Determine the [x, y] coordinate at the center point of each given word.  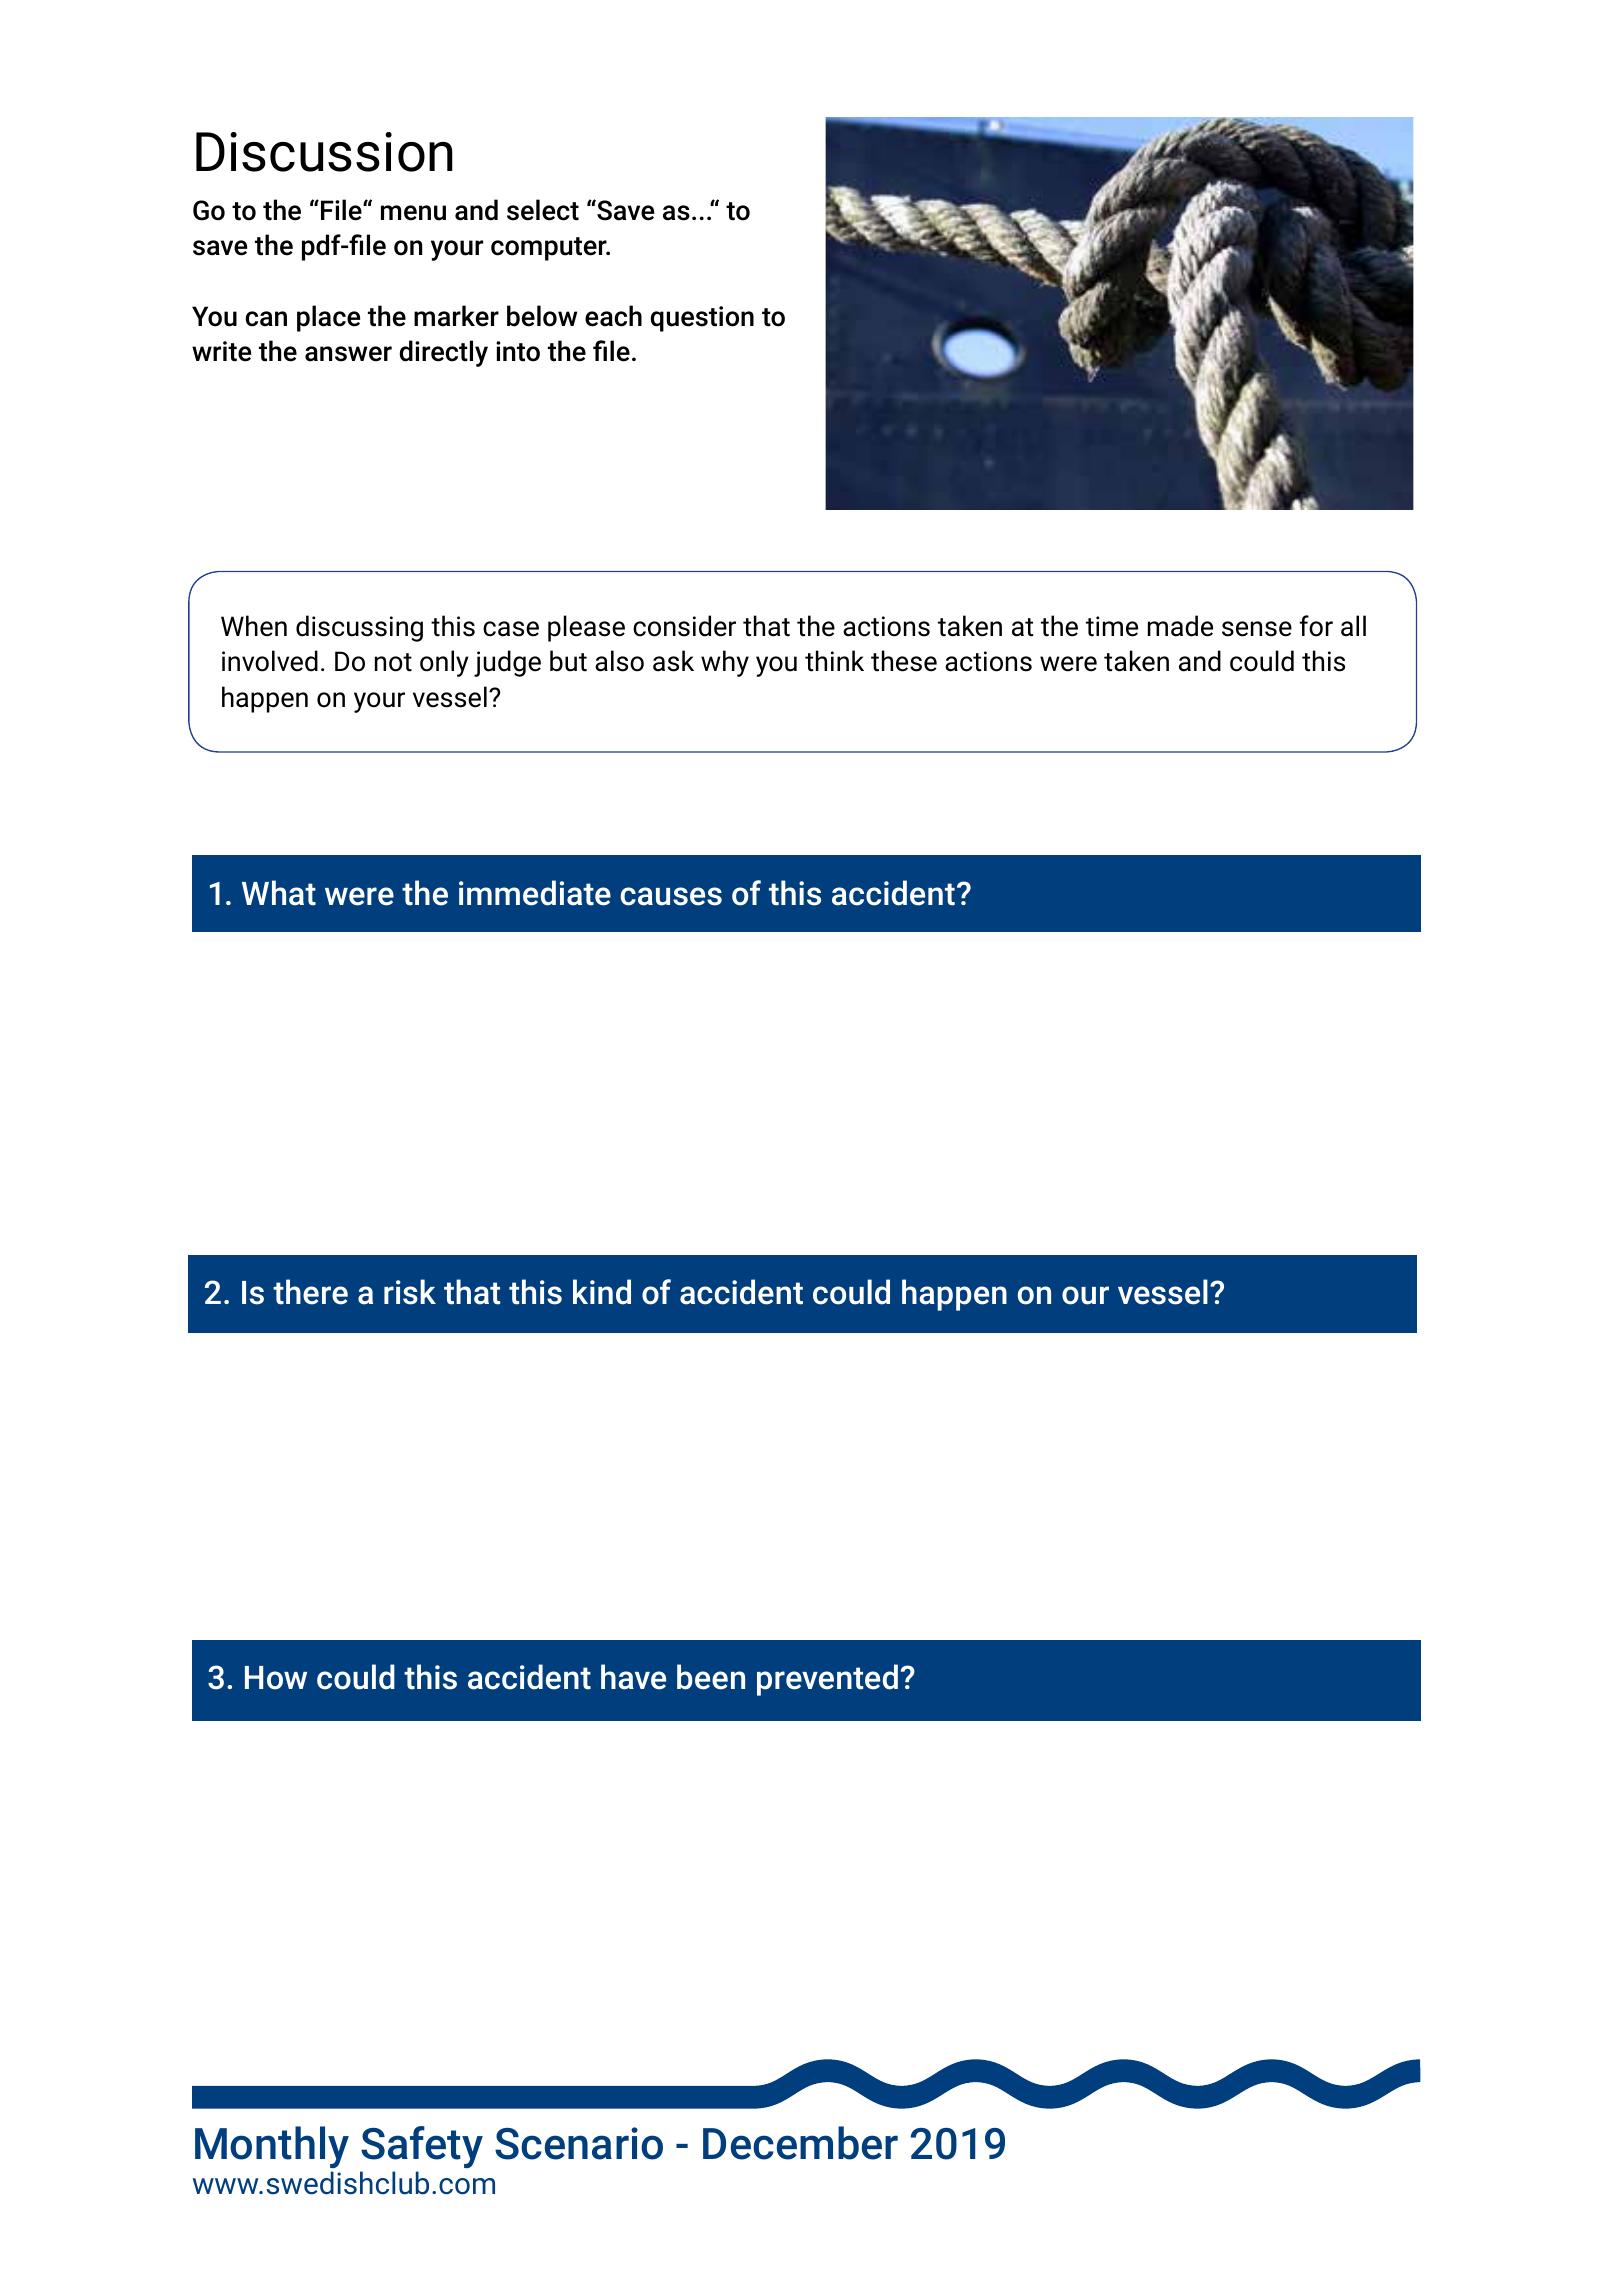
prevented [827, 1680]
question [702, 319]
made [1180, 626]
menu [413, 213]
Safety [422, 2147]
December [800, 2143]
